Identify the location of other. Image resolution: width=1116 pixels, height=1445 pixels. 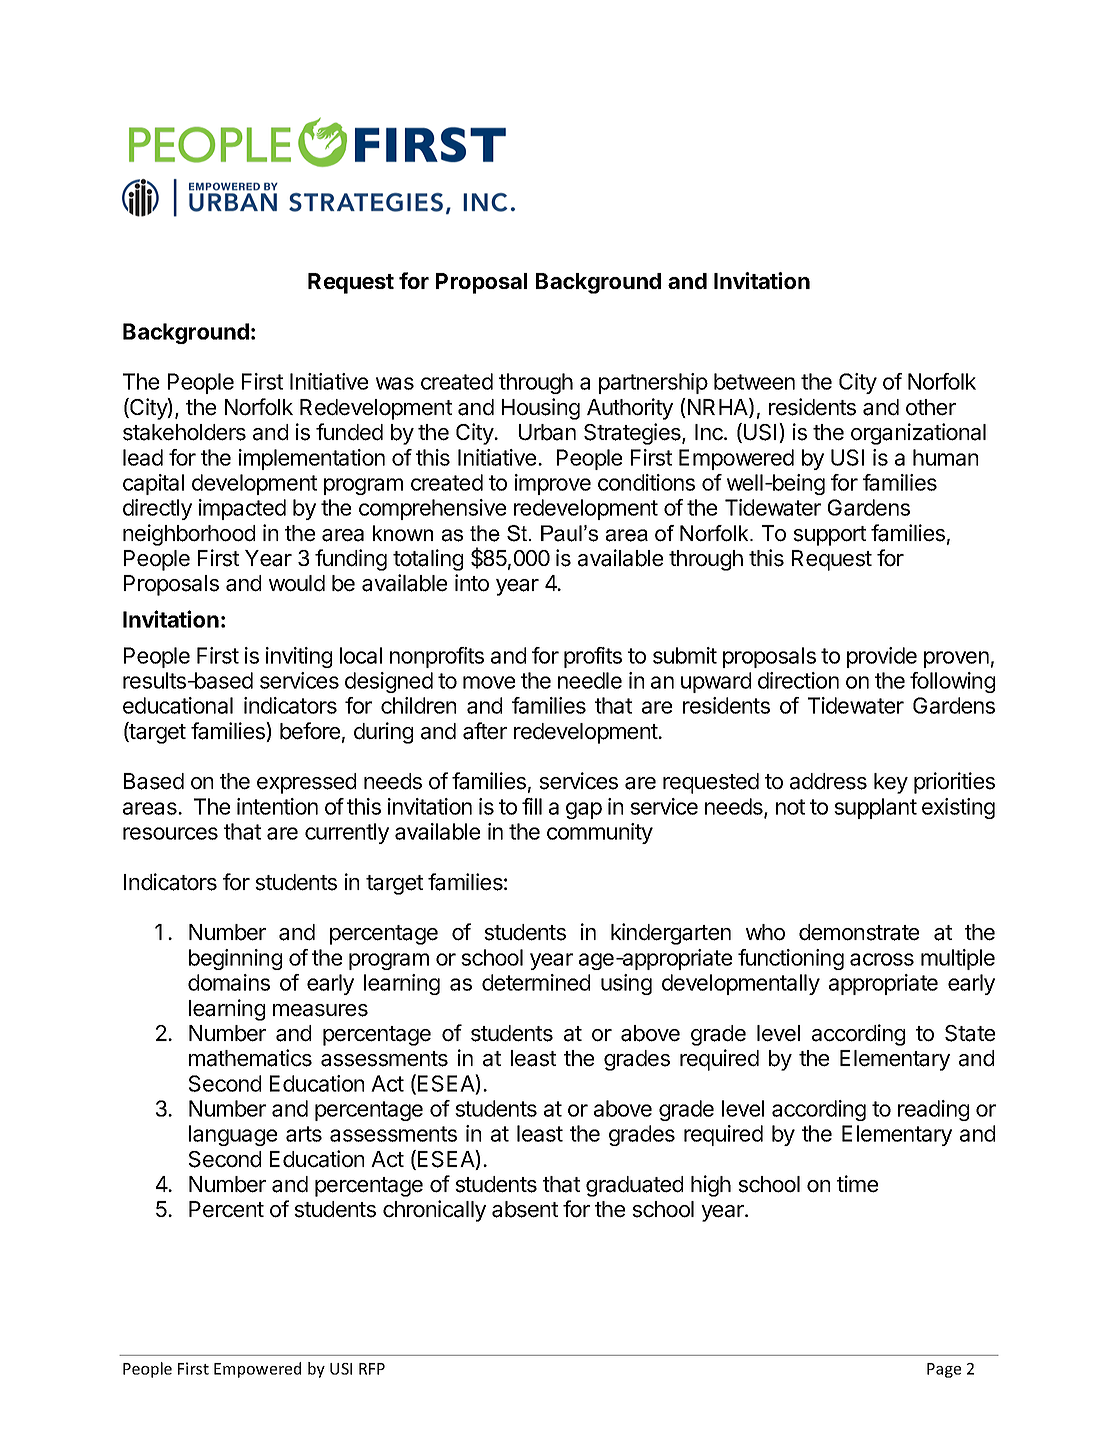
(931, 407).
